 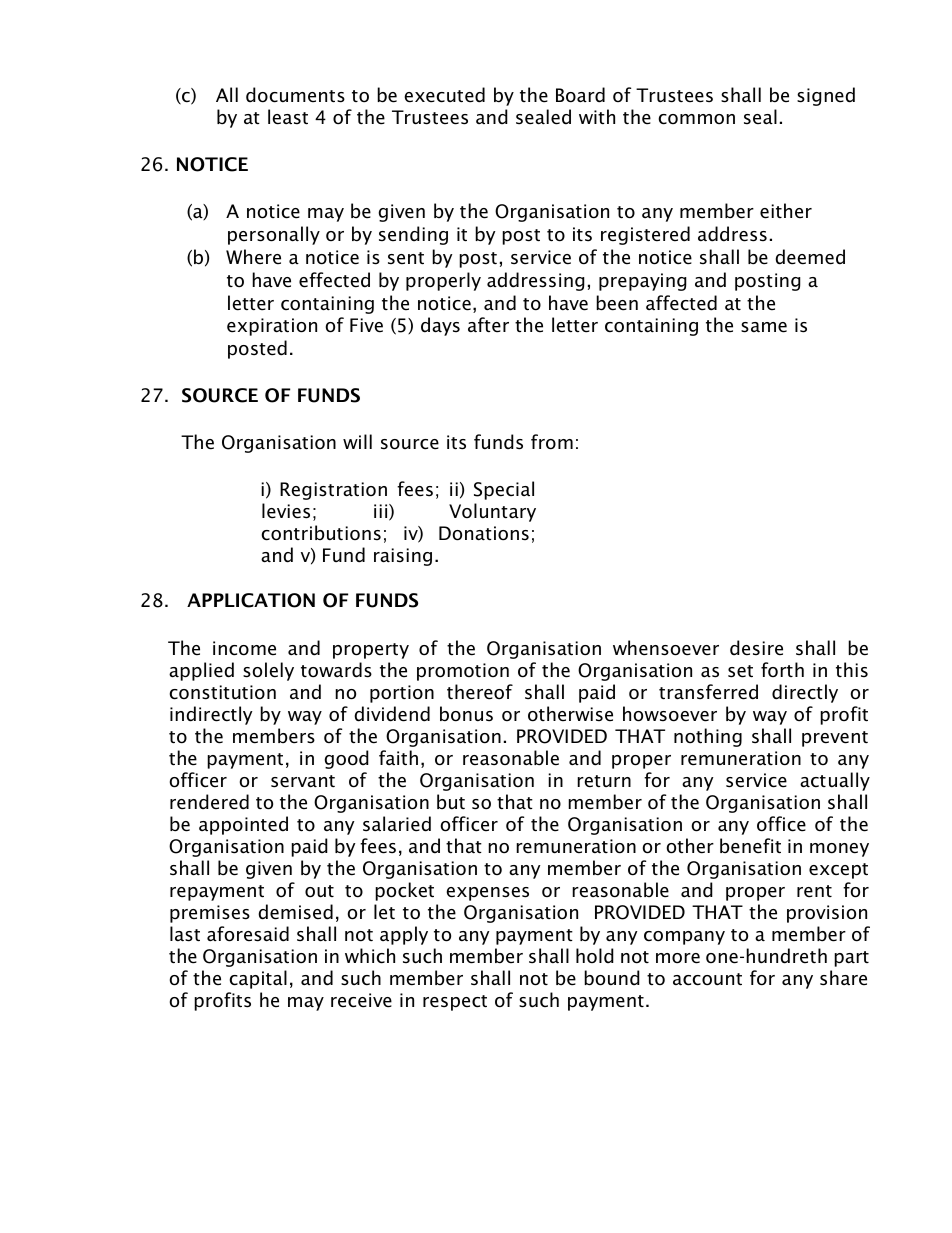 I want to click on Board, so click(x=580, y=95).
